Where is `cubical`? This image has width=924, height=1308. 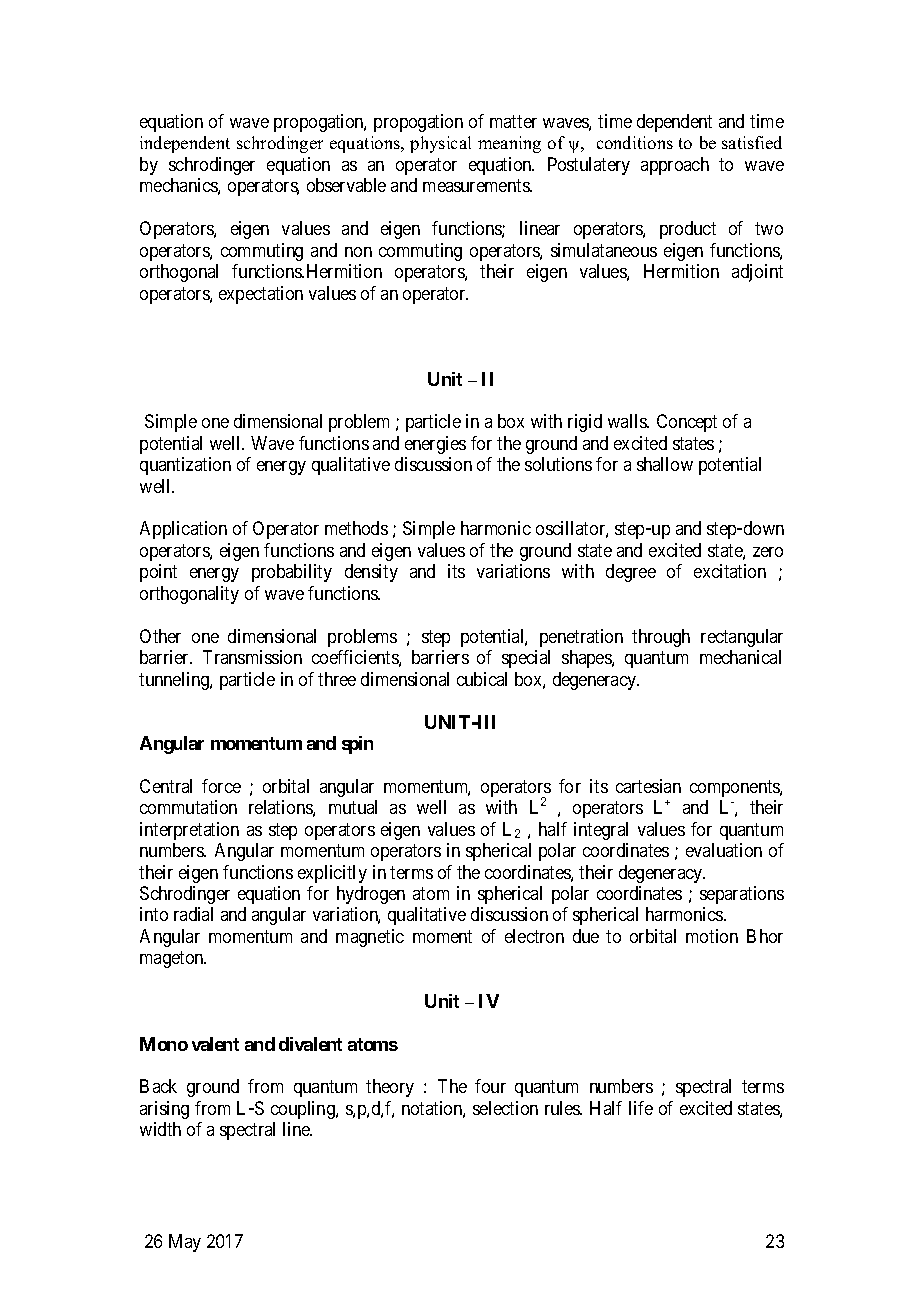 cubical is located at coordinates (482, 679).
